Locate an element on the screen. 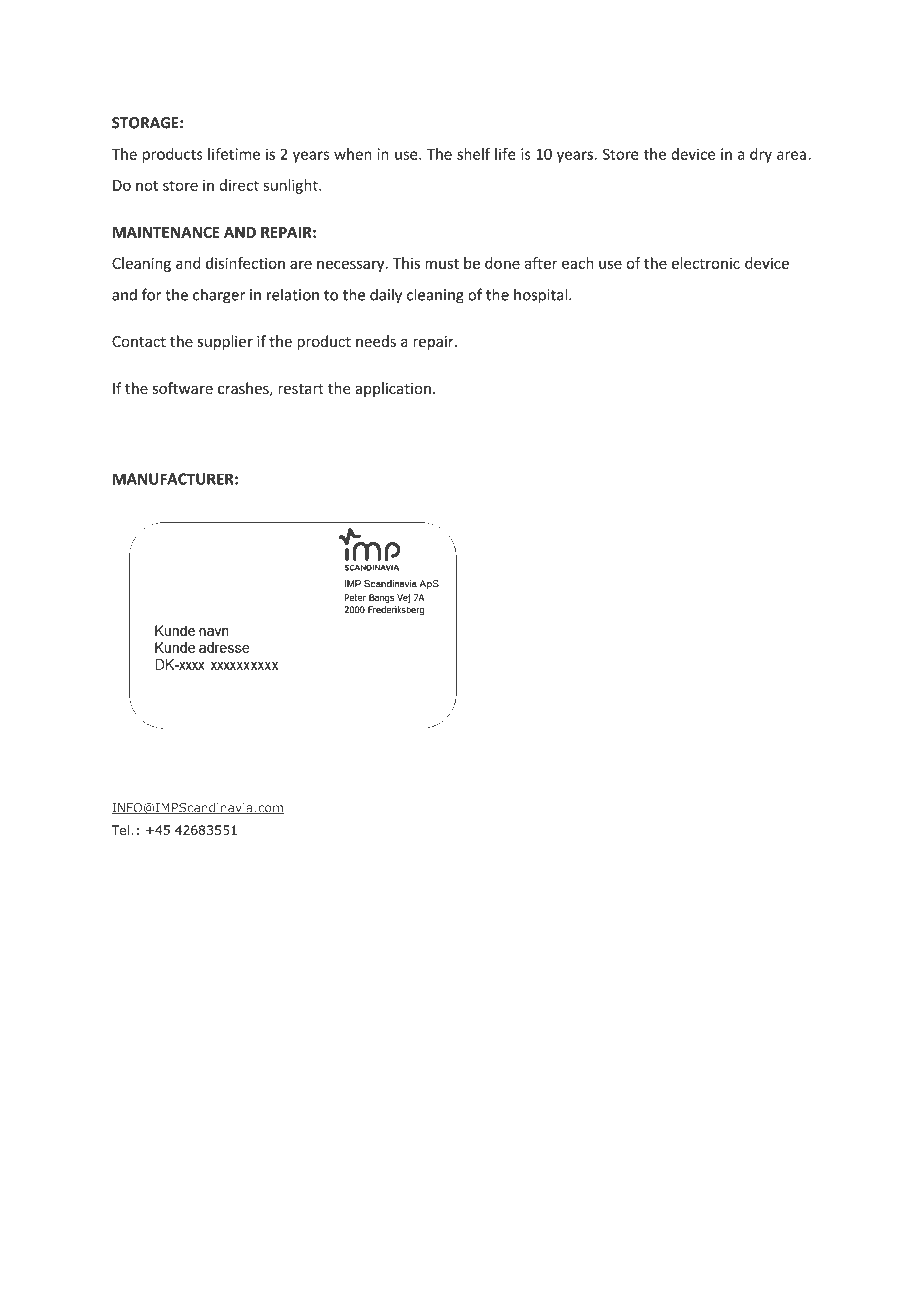  software is located at coordinates (183, 388).
